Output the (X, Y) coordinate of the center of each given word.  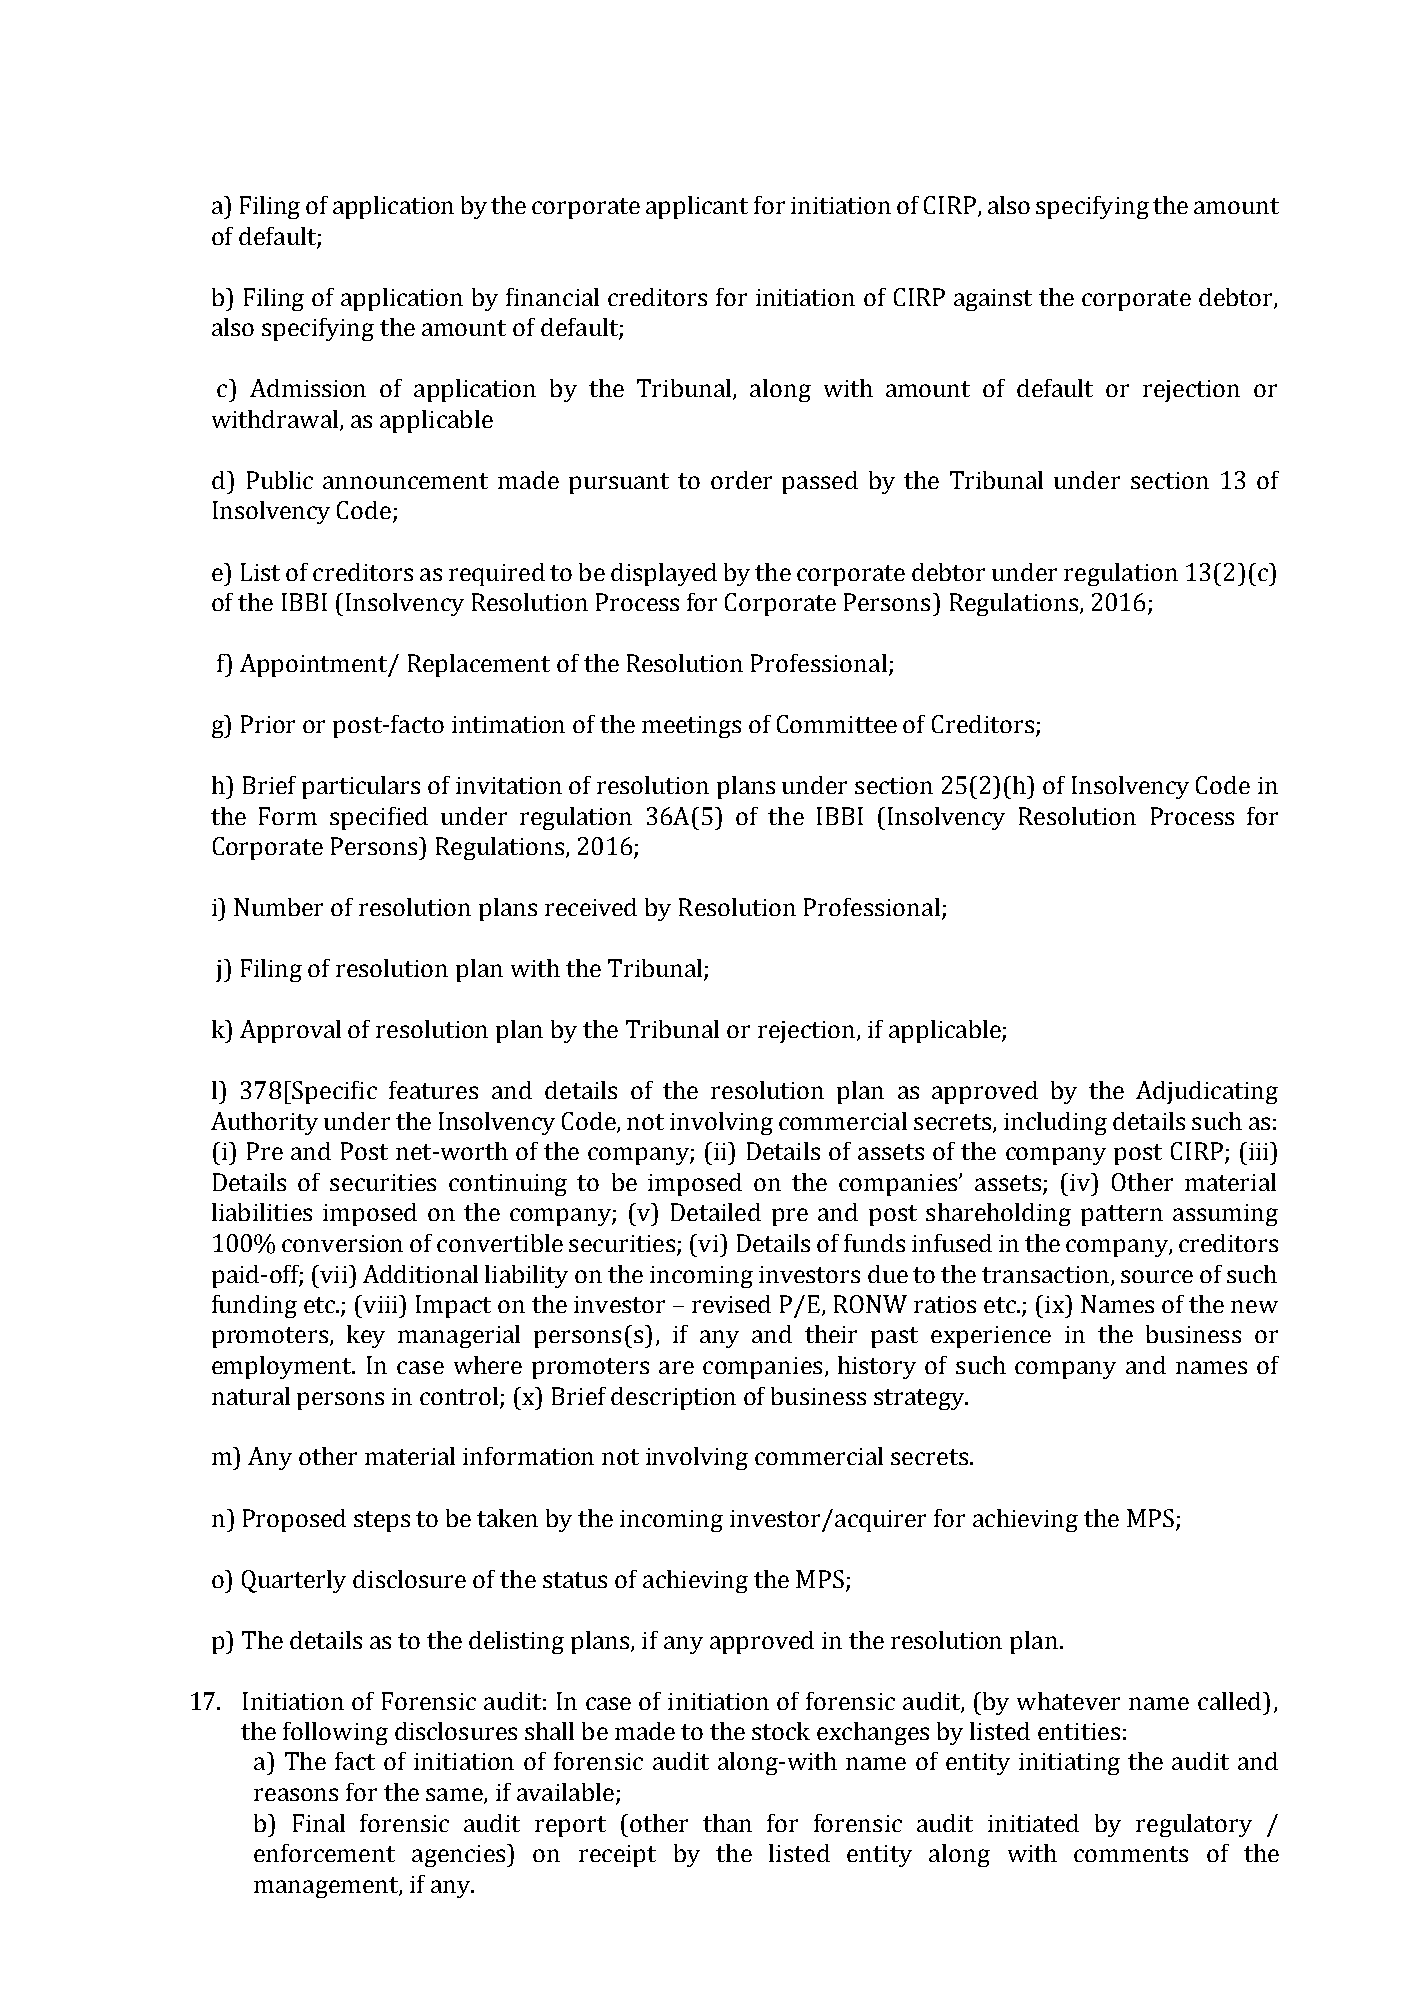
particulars (361, 787)
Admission (308, 388)
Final (319, 1823)
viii (380, 1304)
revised (731, 1304)
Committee (837, 724)
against (993, 300)
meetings (691, 727)
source (1157, 1276)
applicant (697, 207)
